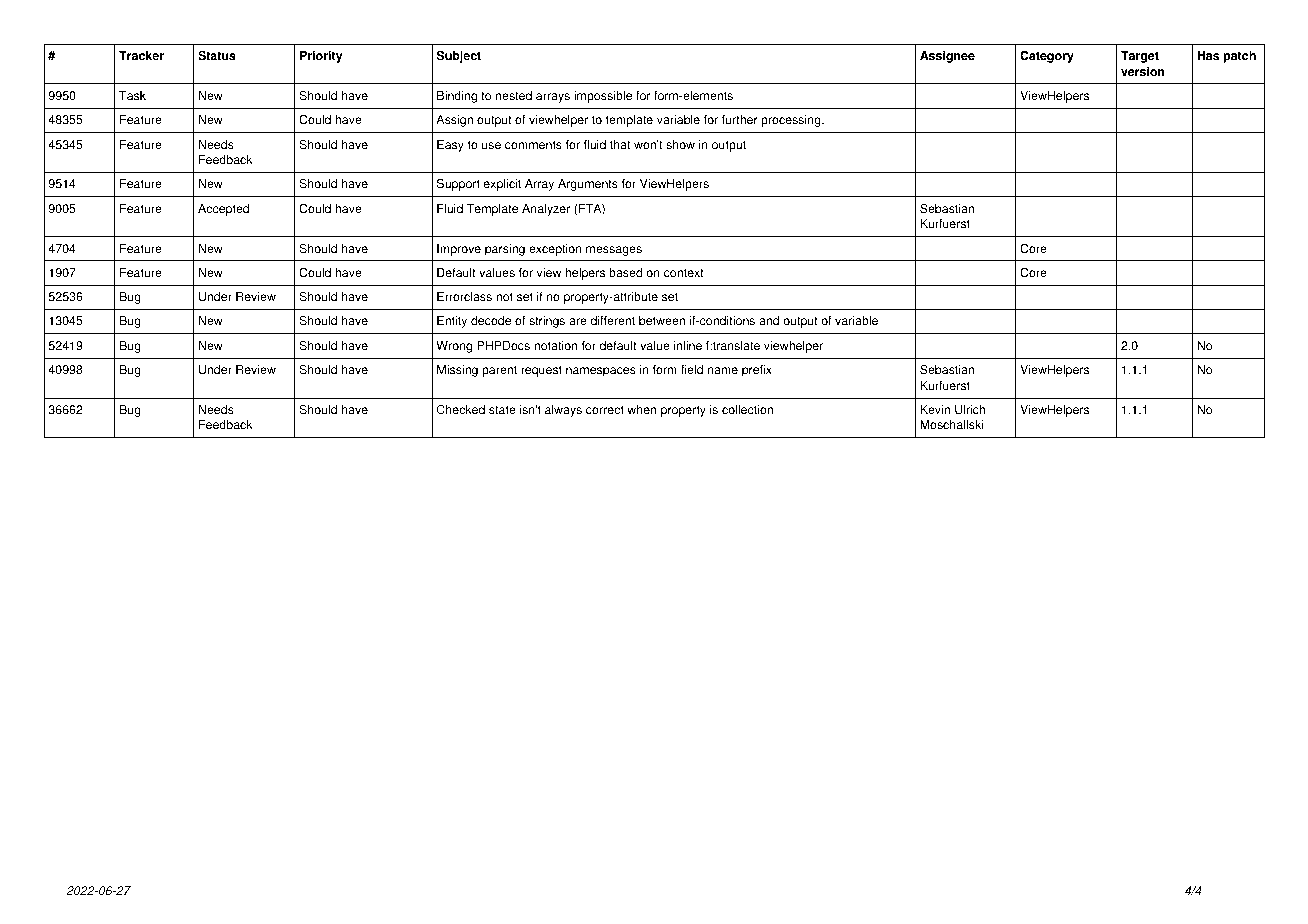 This screenshot has height=924, width=1308. I want to click on Accepted, so click(223, 210).
